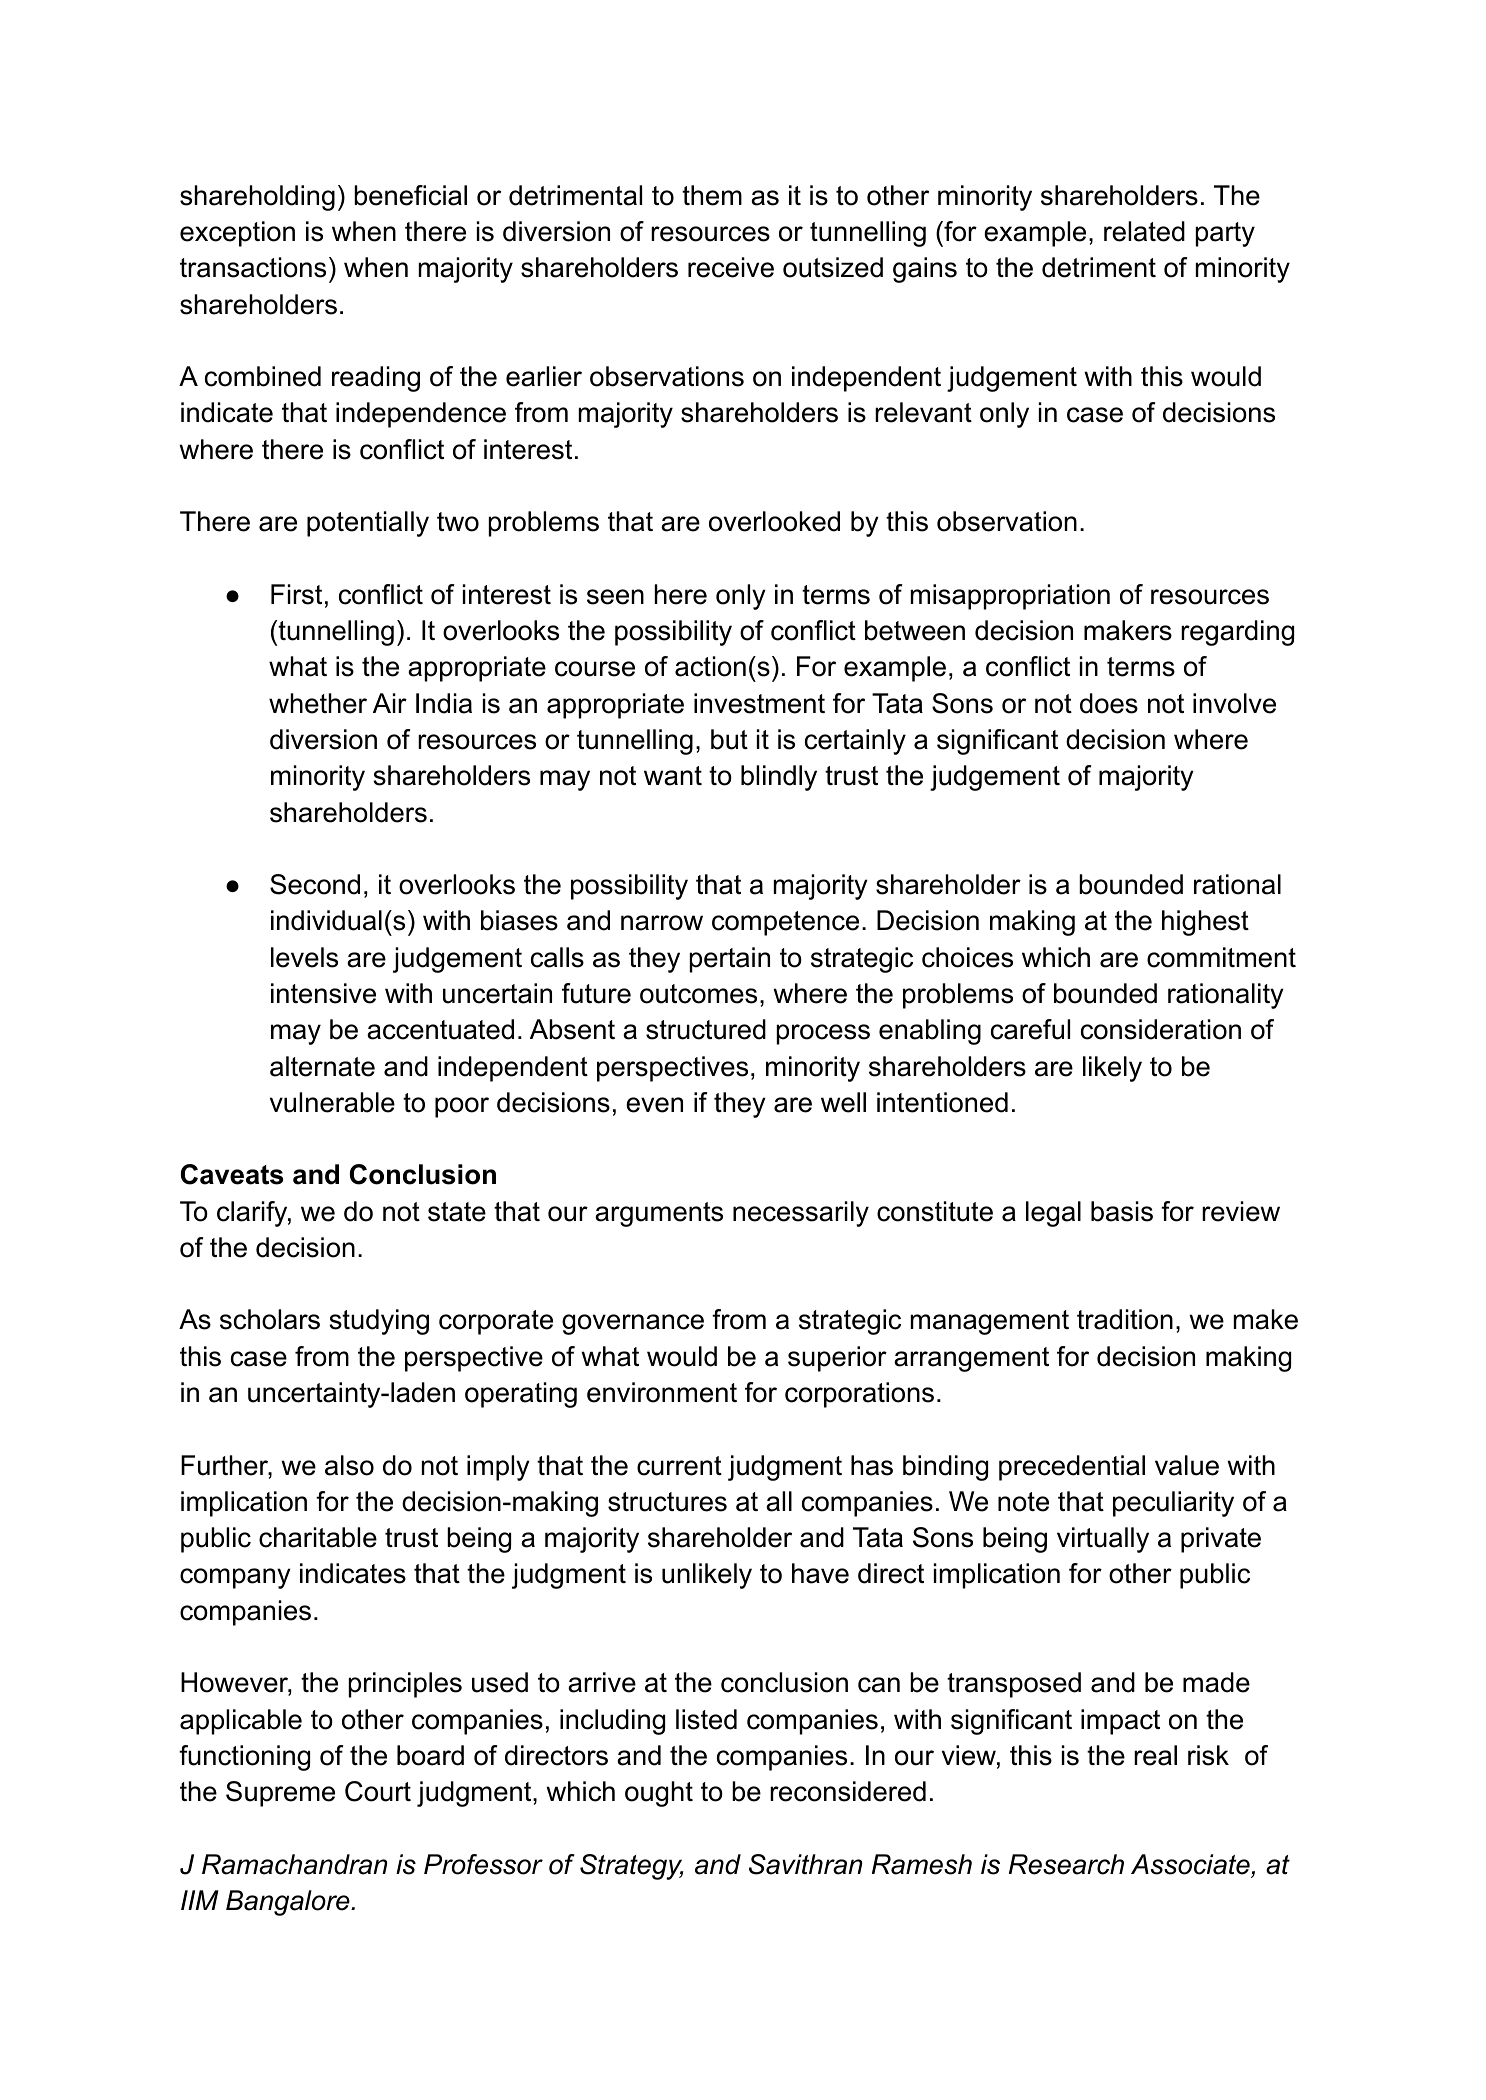 The image size is (1486, 2100). Describe the element at coordinates (318, 703) in the document. I see `whether` at that location.
